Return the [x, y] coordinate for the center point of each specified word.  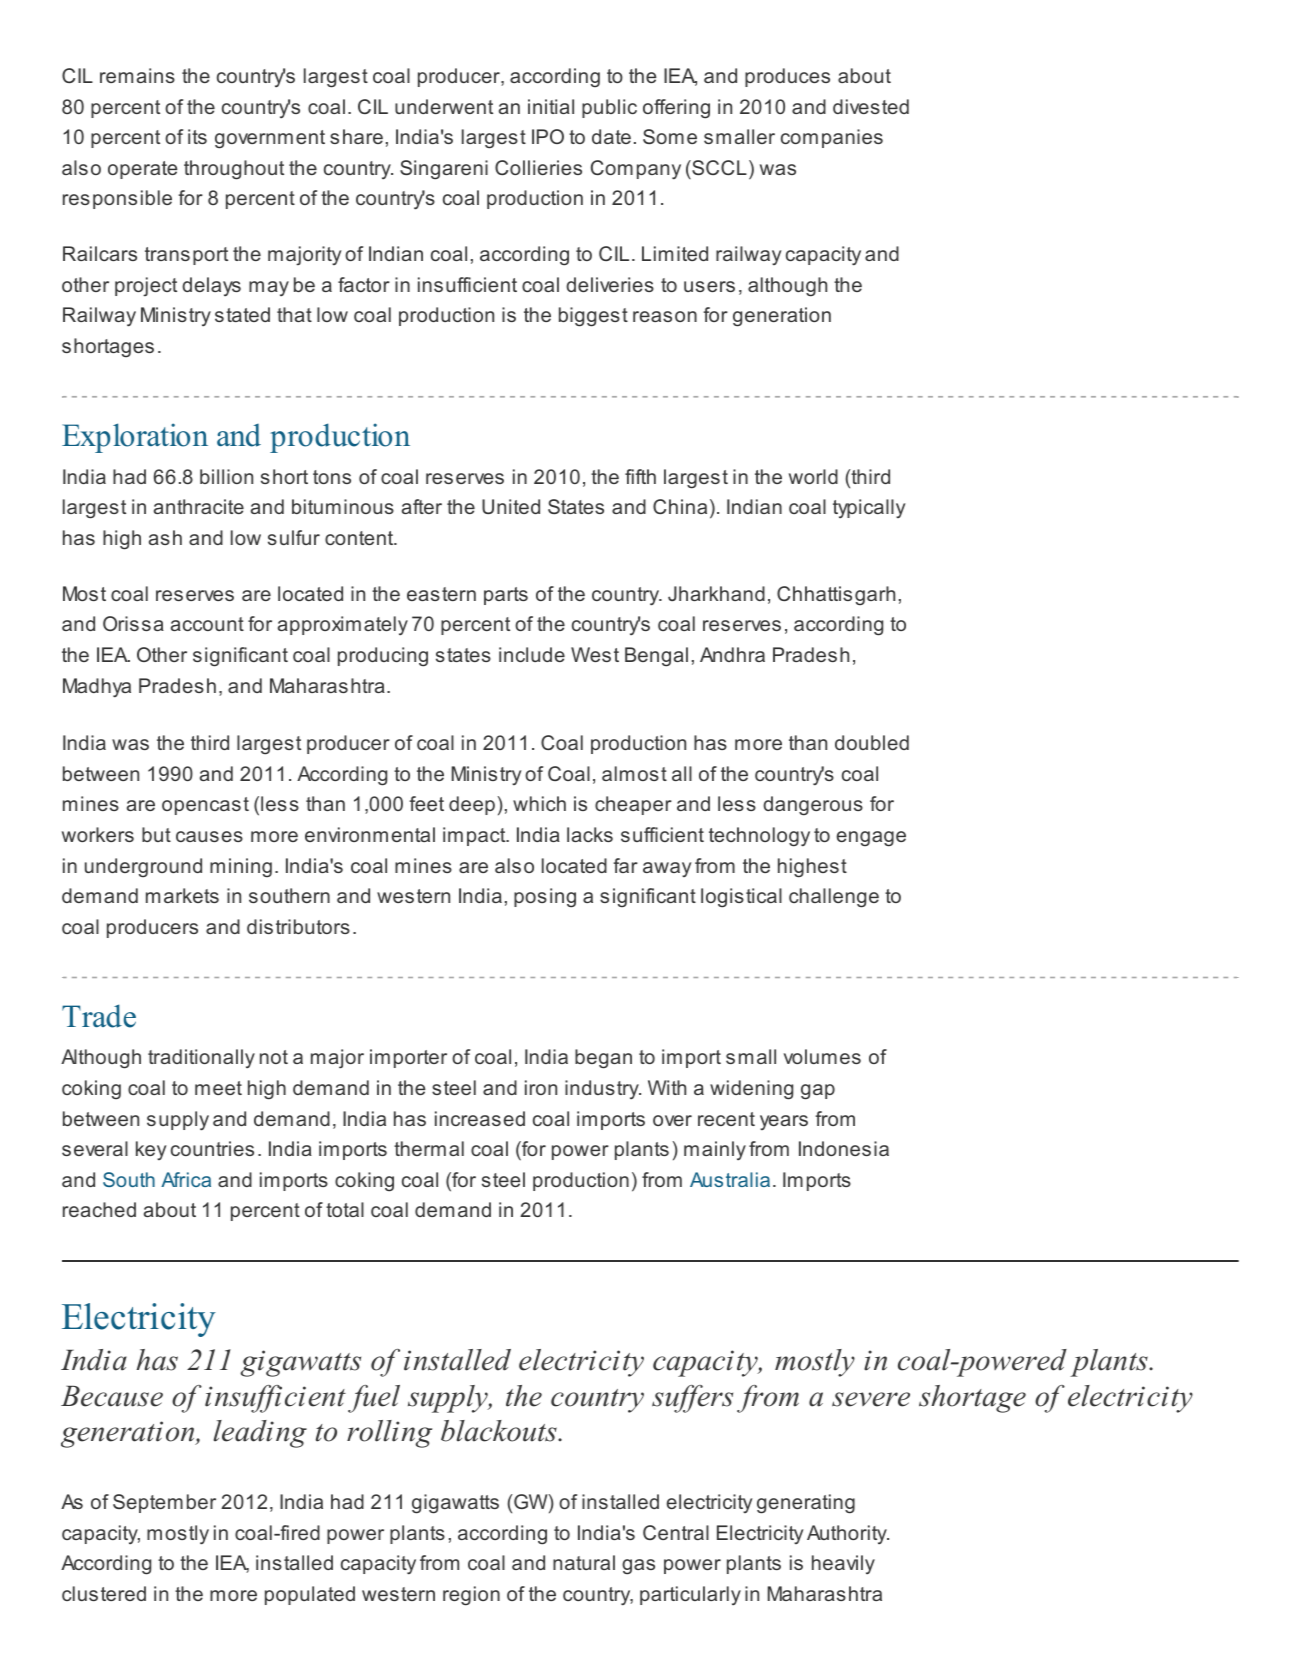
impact [475, 836]
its [197, 136]
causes [209, 836]
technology [759, 837]
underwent [444, 106]
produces [787, 77]
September [164, 1503]
